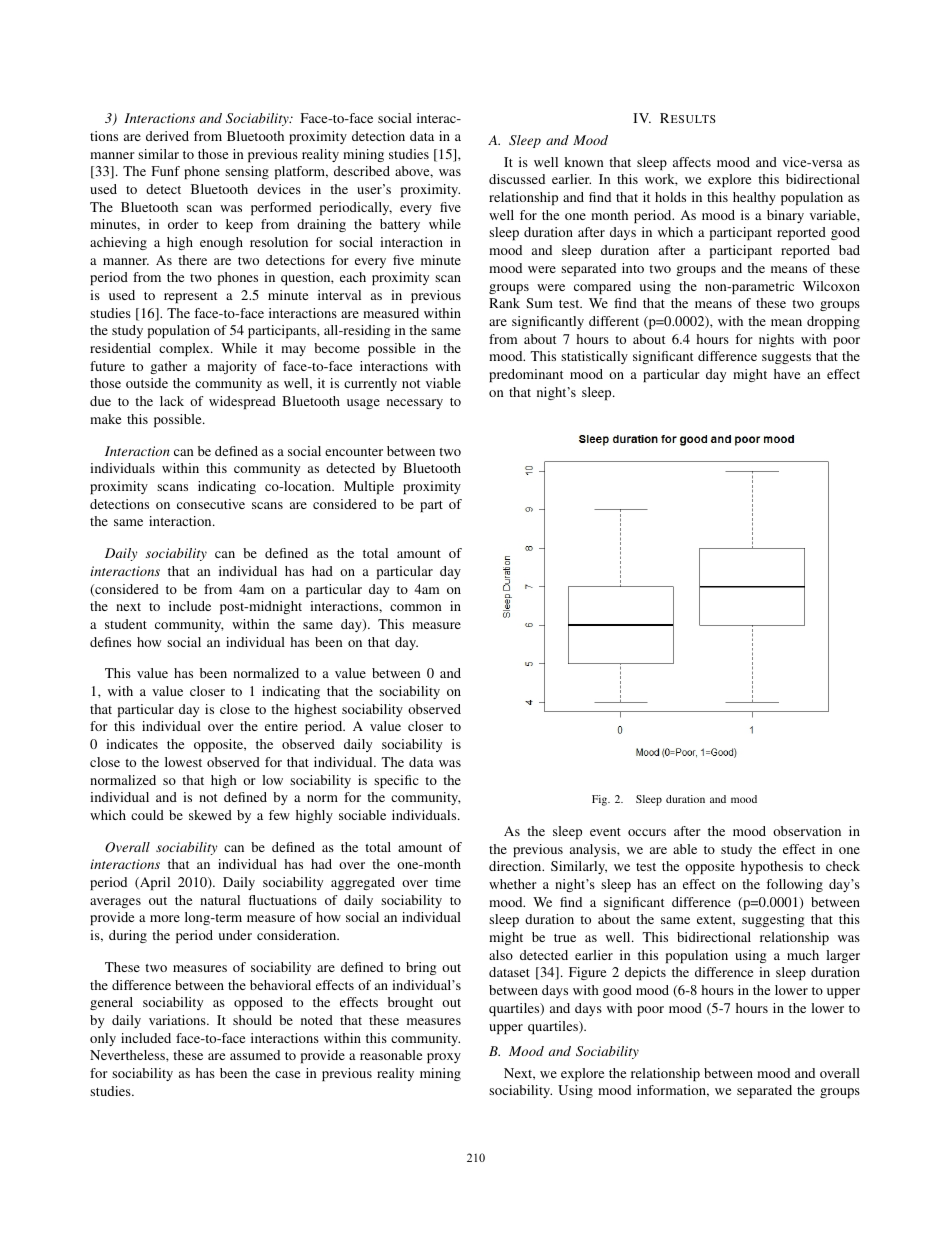  I want to click on observation, so click(807, 831).
